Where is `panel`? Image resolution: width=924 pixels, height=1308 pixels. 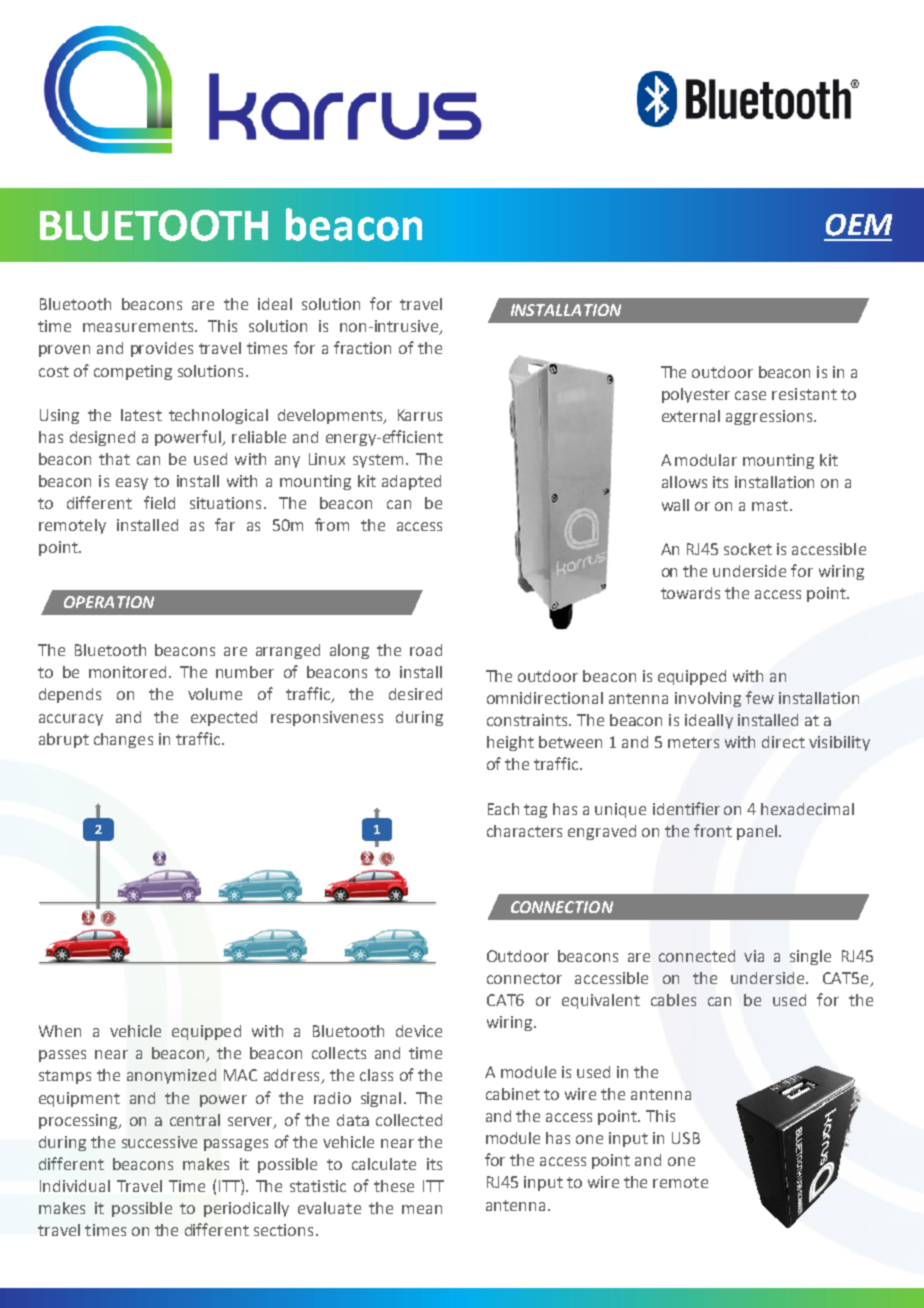 panel is located at coordinates (757, 832).
